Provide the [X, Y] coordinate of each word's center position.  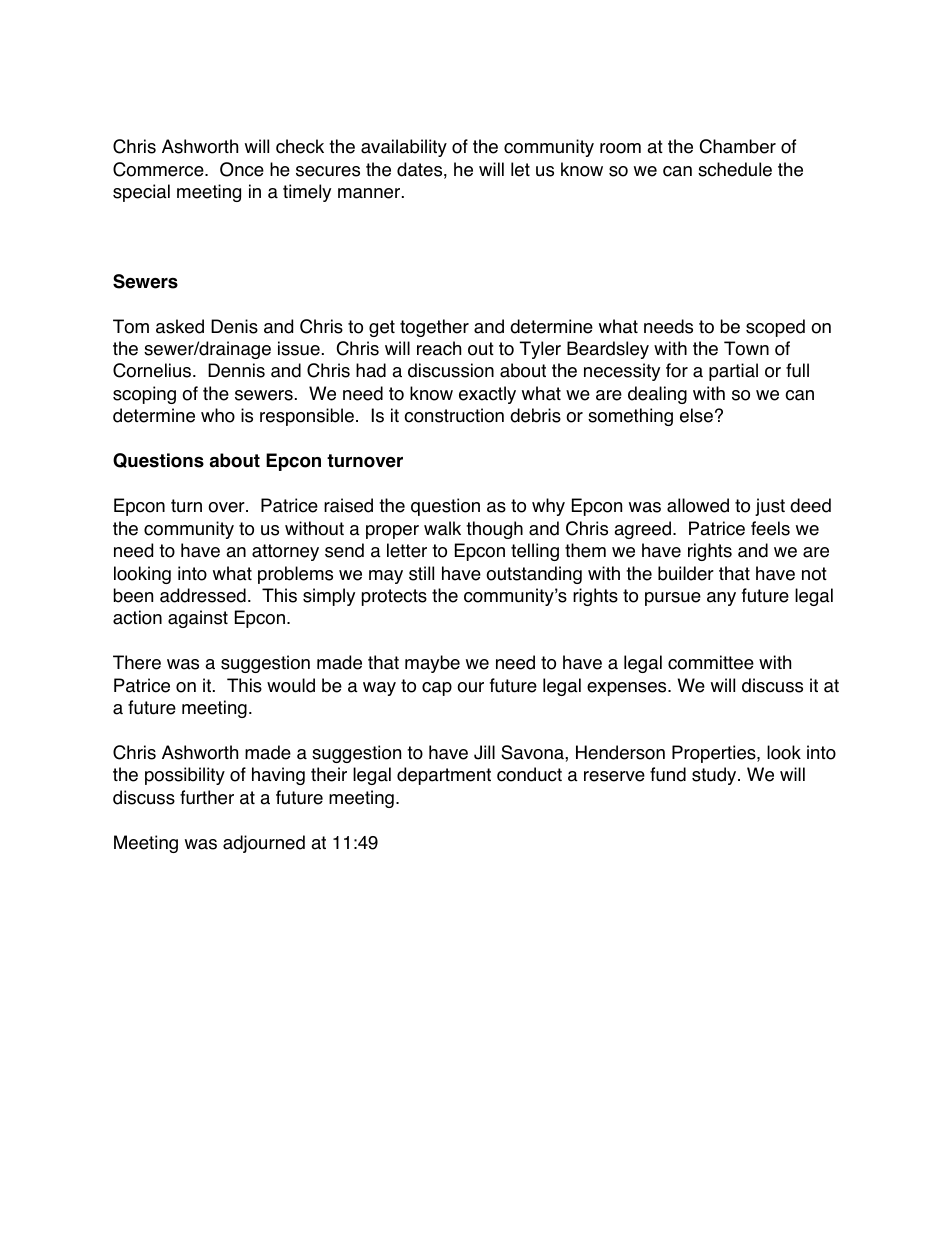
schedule [735, 169]
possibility [185, 776]
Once [242, 169]
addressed [203, 595]
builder [686, 573]
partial [733, 372]
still [421, 573]
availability [404, 148]
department [444, 776]
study [715, 776]
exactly [487, 395]
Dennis [236, 370]
